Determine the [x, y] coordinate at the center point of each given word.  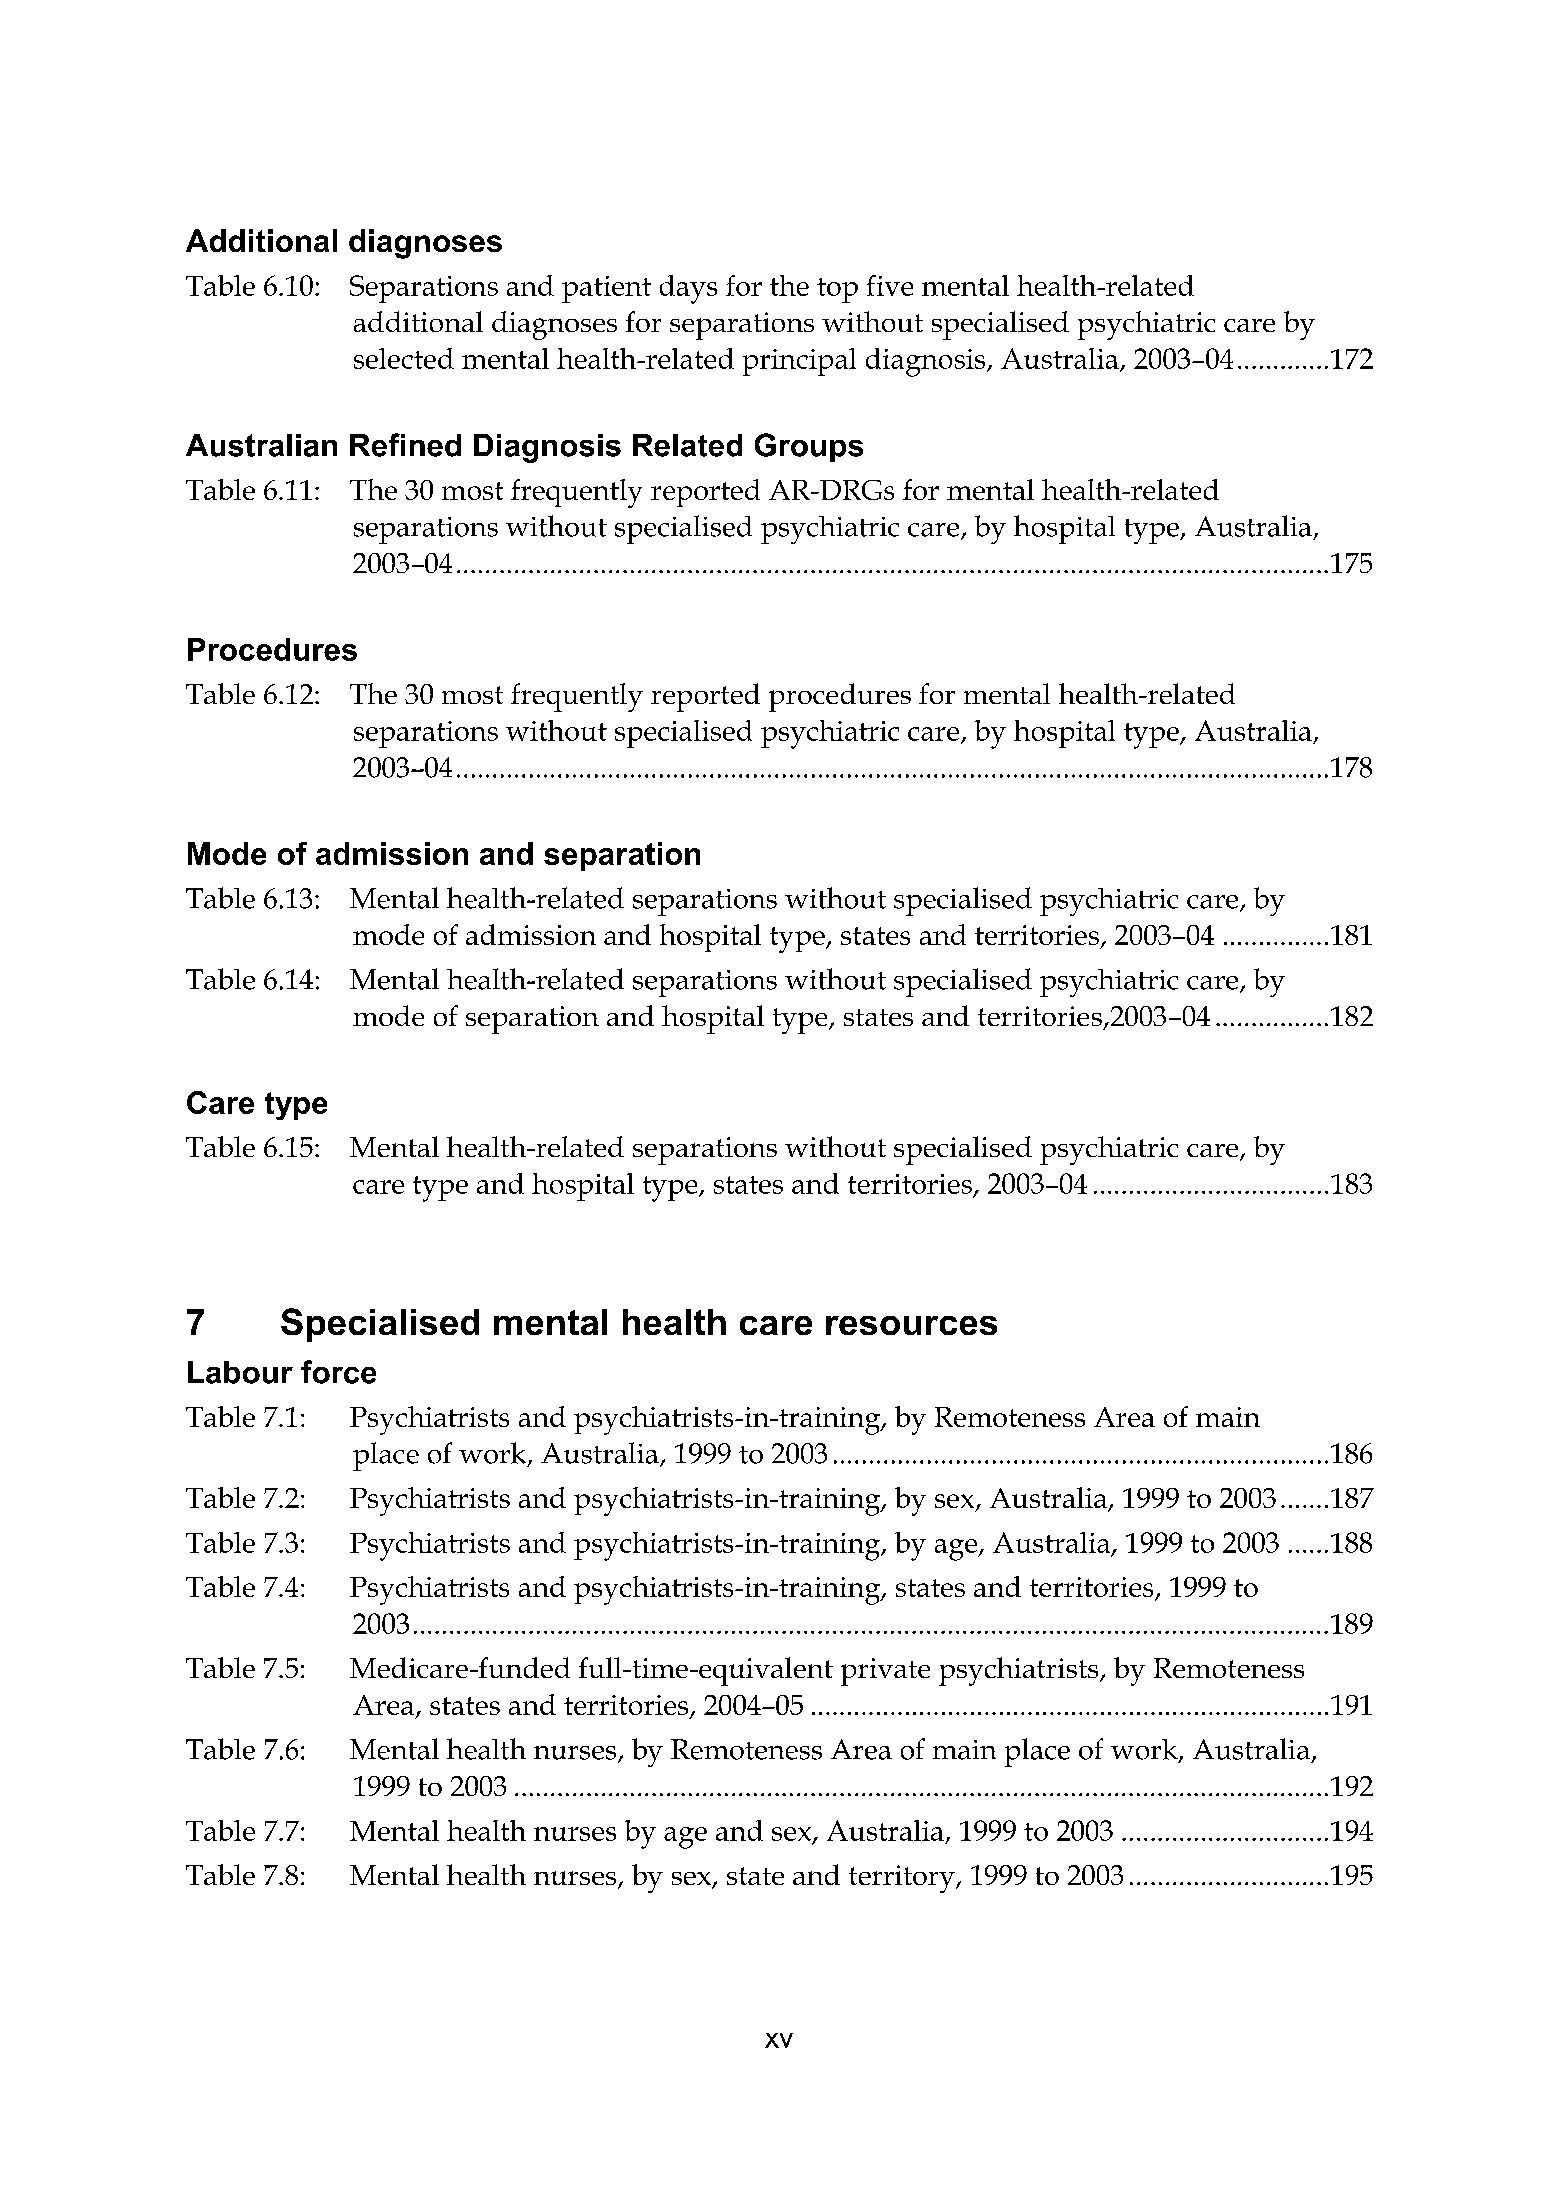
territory [903, 1879]
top [837, 290]
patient [606, 289]
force [338, 1372]
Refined [405, 445]
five [890, 285]
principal [799, 362]
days [688, 289]
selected [404, 358]
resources [911, 1325]
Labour [240, 1372]
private [885, 1672]
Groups [809, 447]
